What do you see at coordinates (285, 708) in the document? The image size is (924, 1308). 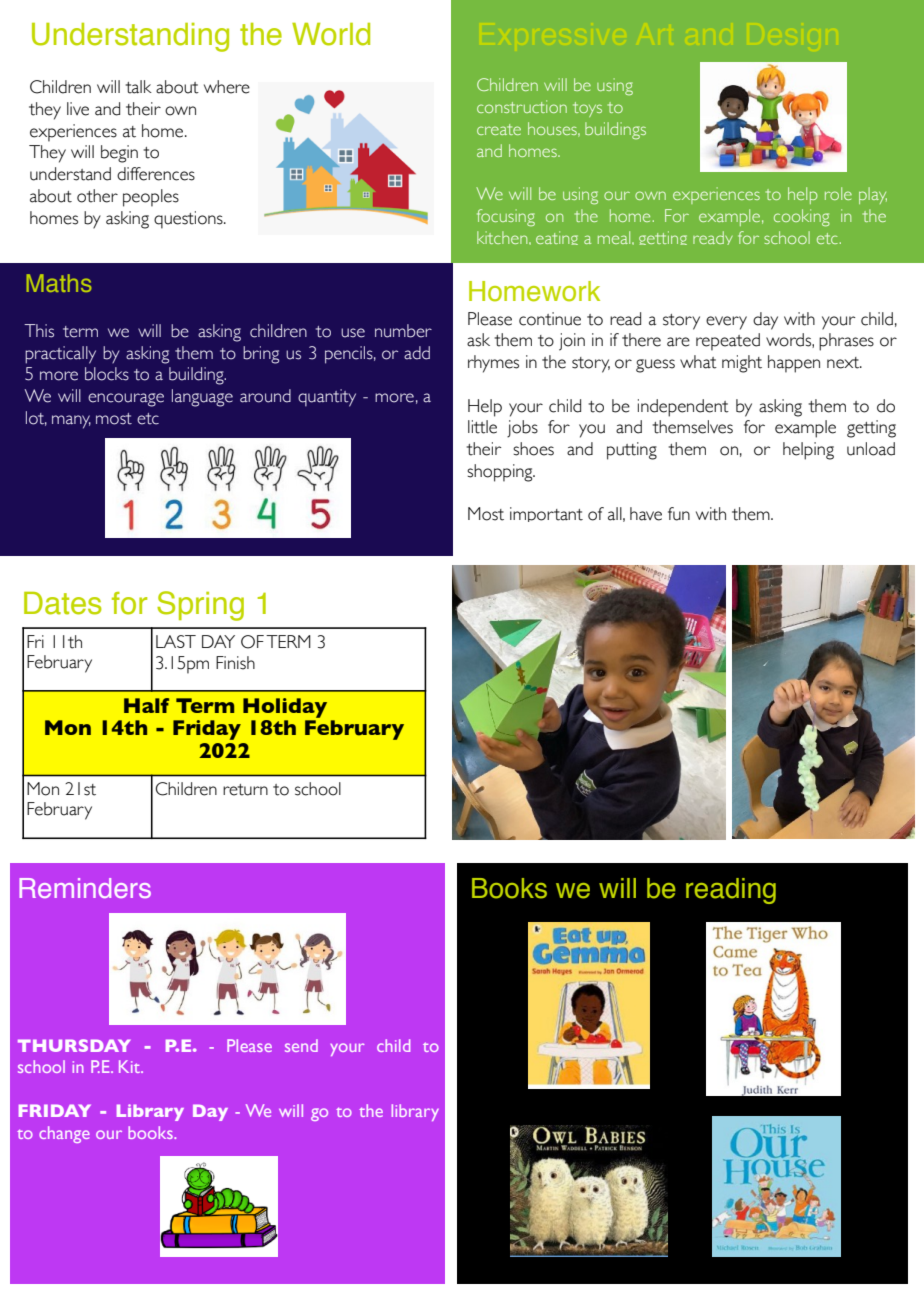 I see `Holiday` at bounding box center [285, 708].
